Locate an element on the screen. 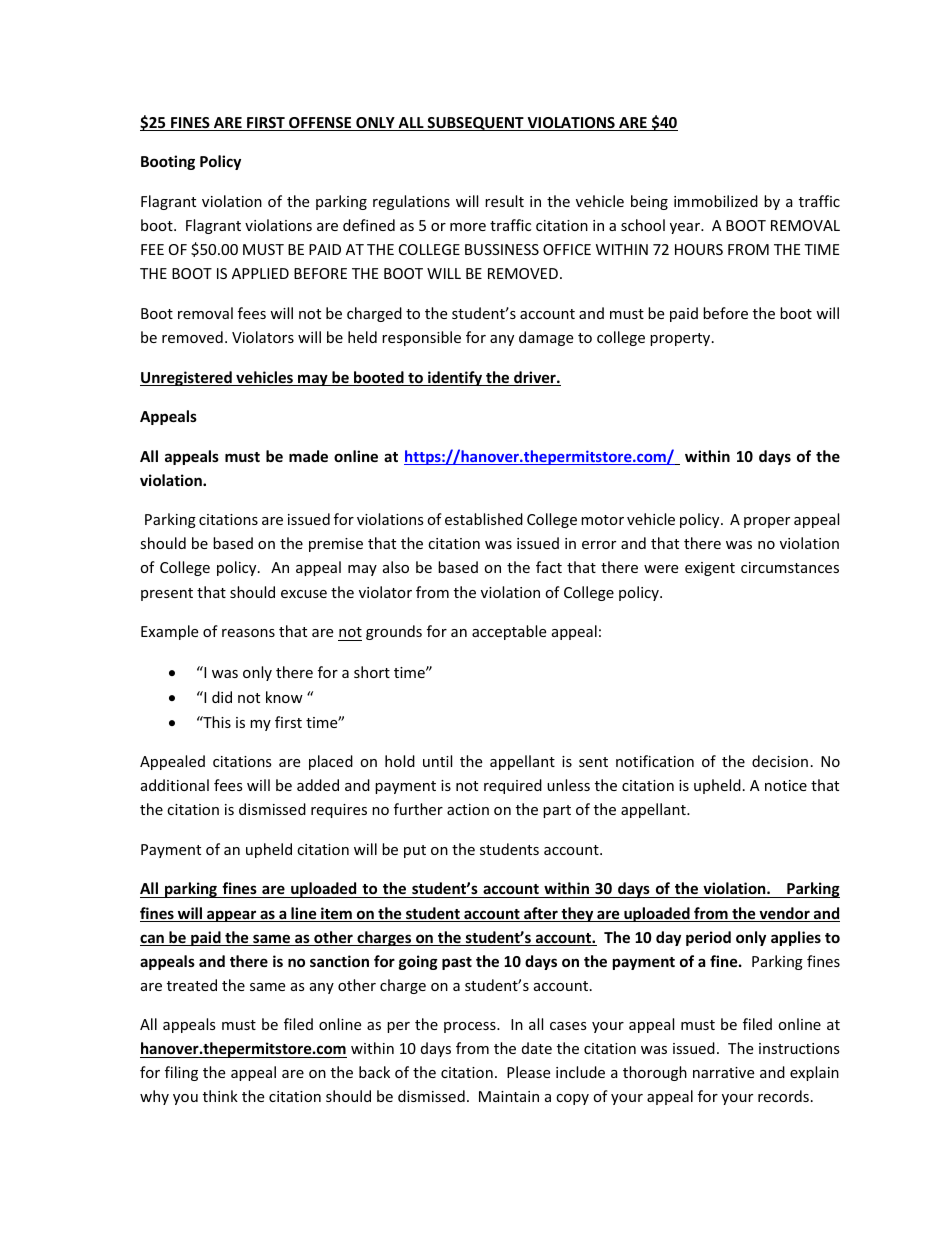  exigent is located at coordinates (710, 569).
